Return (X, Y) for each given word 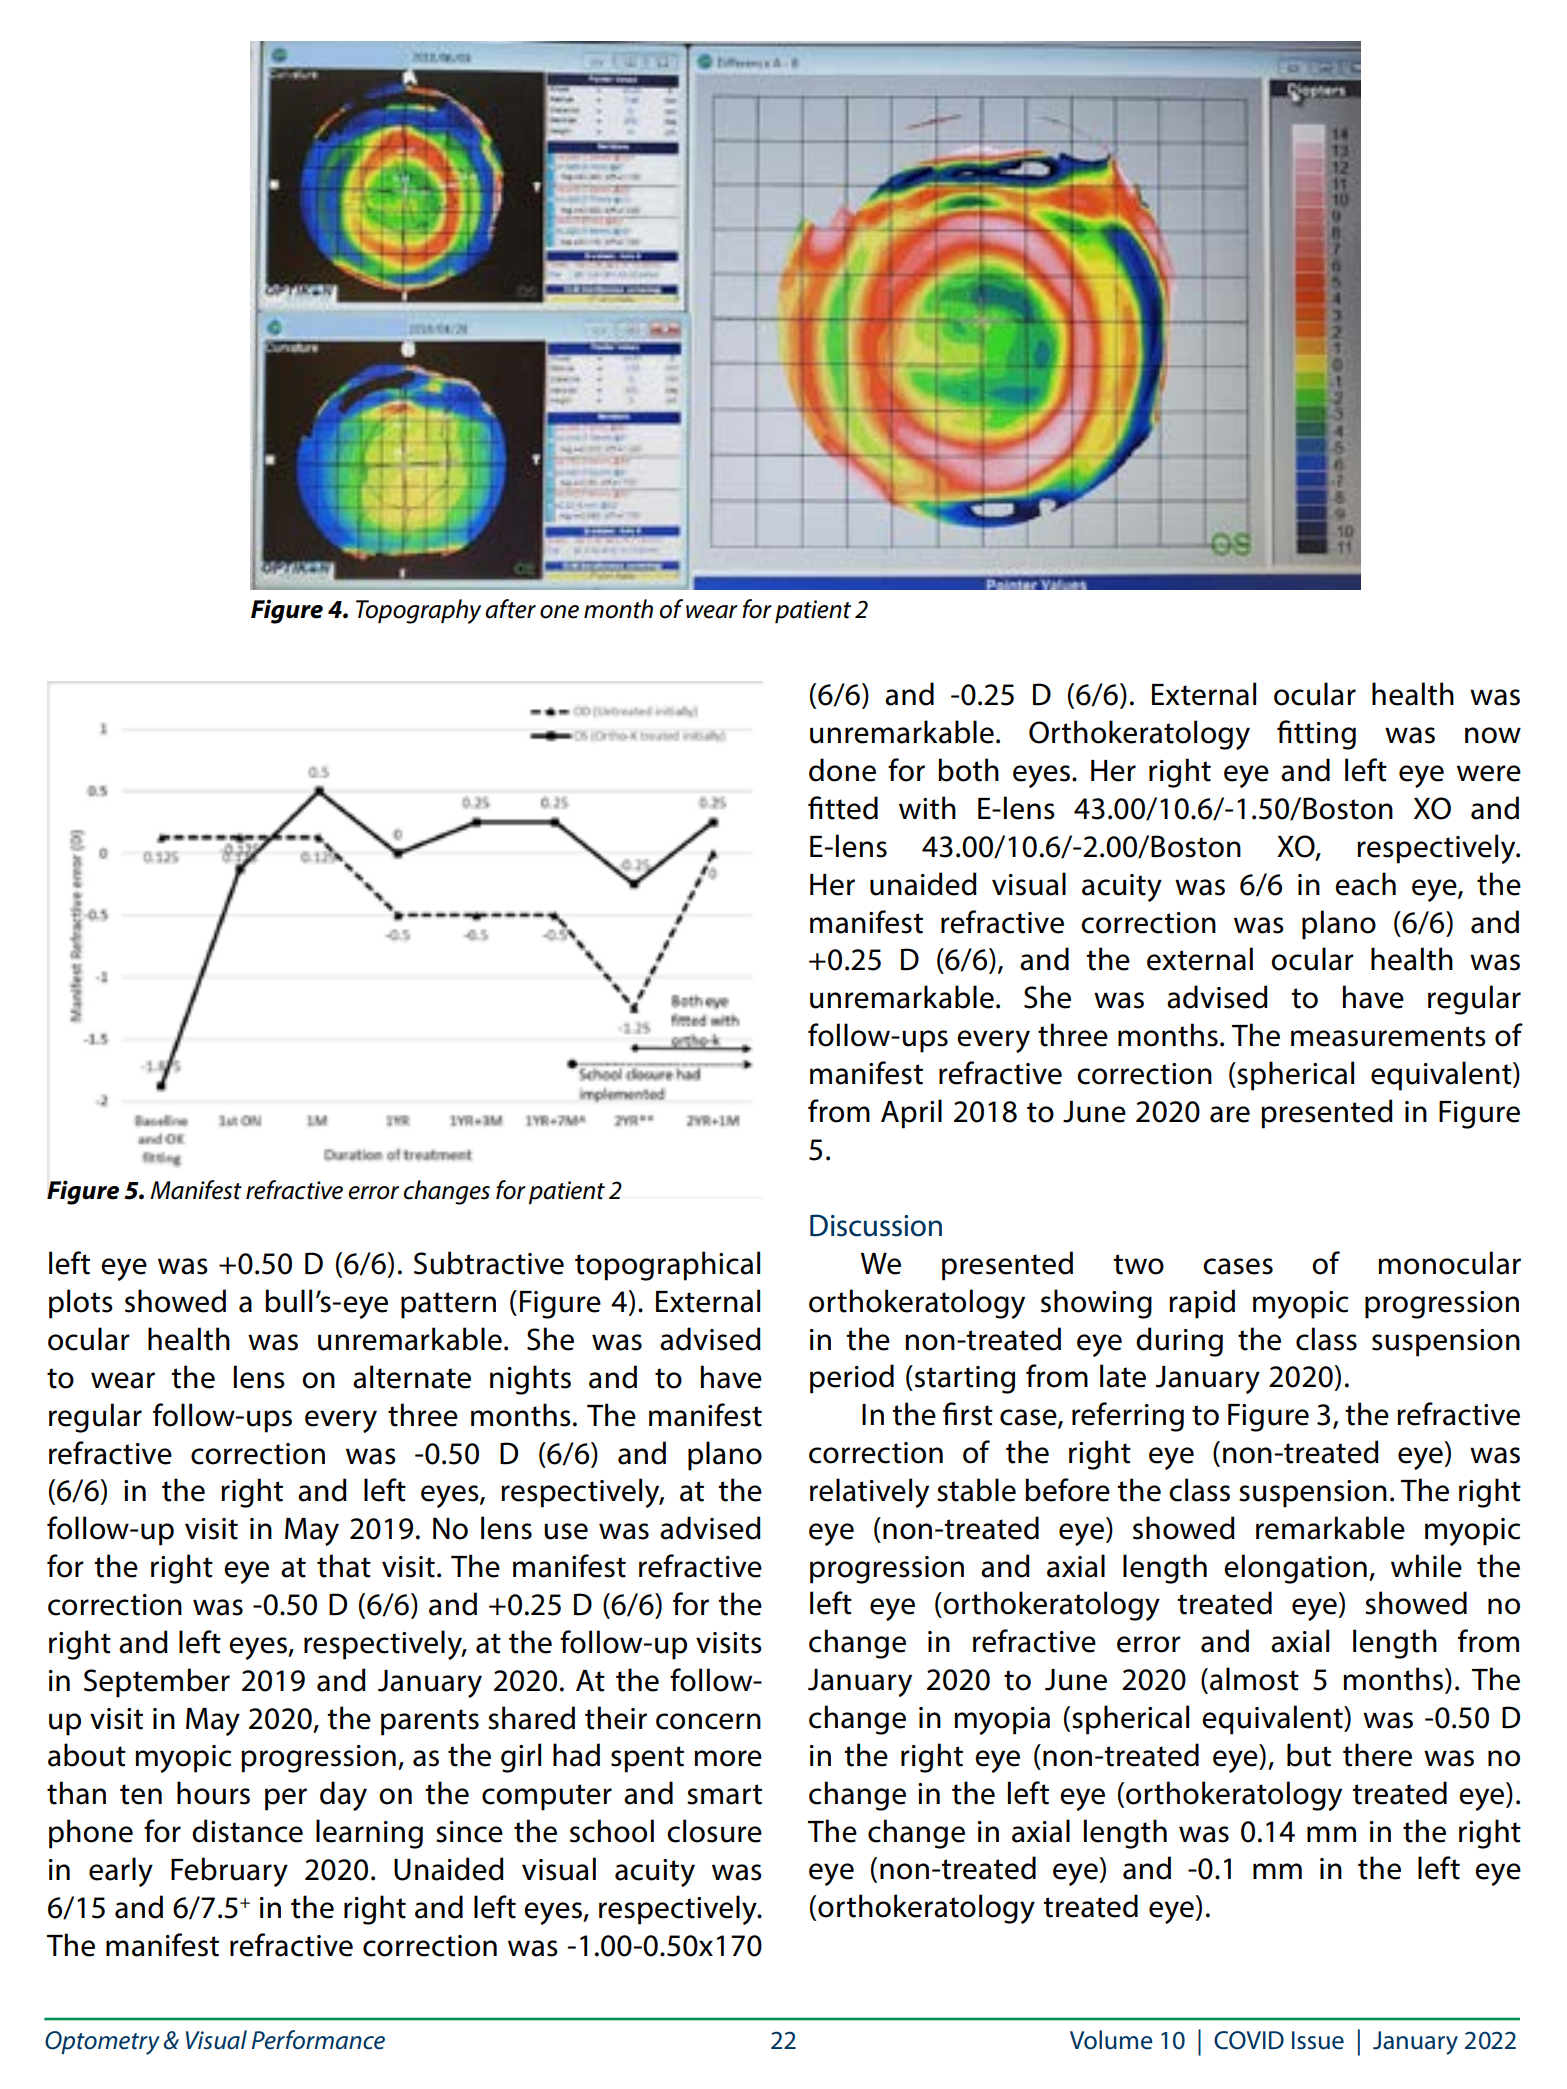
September (157, 1683)
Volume (1111, 2040)
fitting (1316, 735)
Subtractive (489, 1263)
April (911, 1114)
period (852, 1379)
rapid (1202, 1304)
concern (708, 1721)
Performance (318, 2040)
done (842, 770)
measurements (1388, 1036)
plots (81, 1304)
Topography (418, 611)
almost (1254, 1679)
